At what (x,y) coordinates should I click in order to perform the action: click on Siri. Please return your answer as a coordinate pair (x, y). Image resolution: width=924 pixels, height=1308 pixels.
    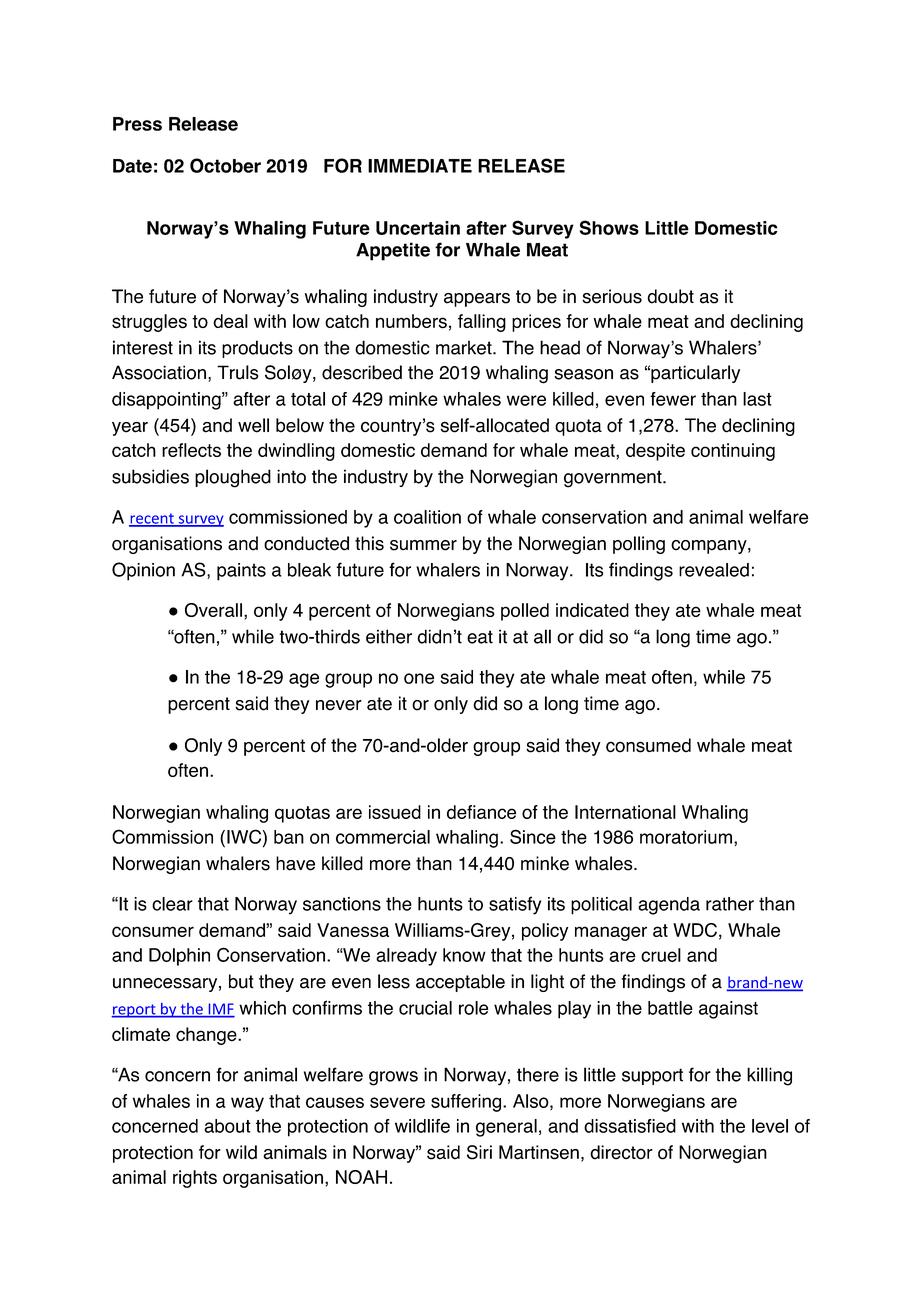
    Looking at the image, I should click on (479, 1152).
